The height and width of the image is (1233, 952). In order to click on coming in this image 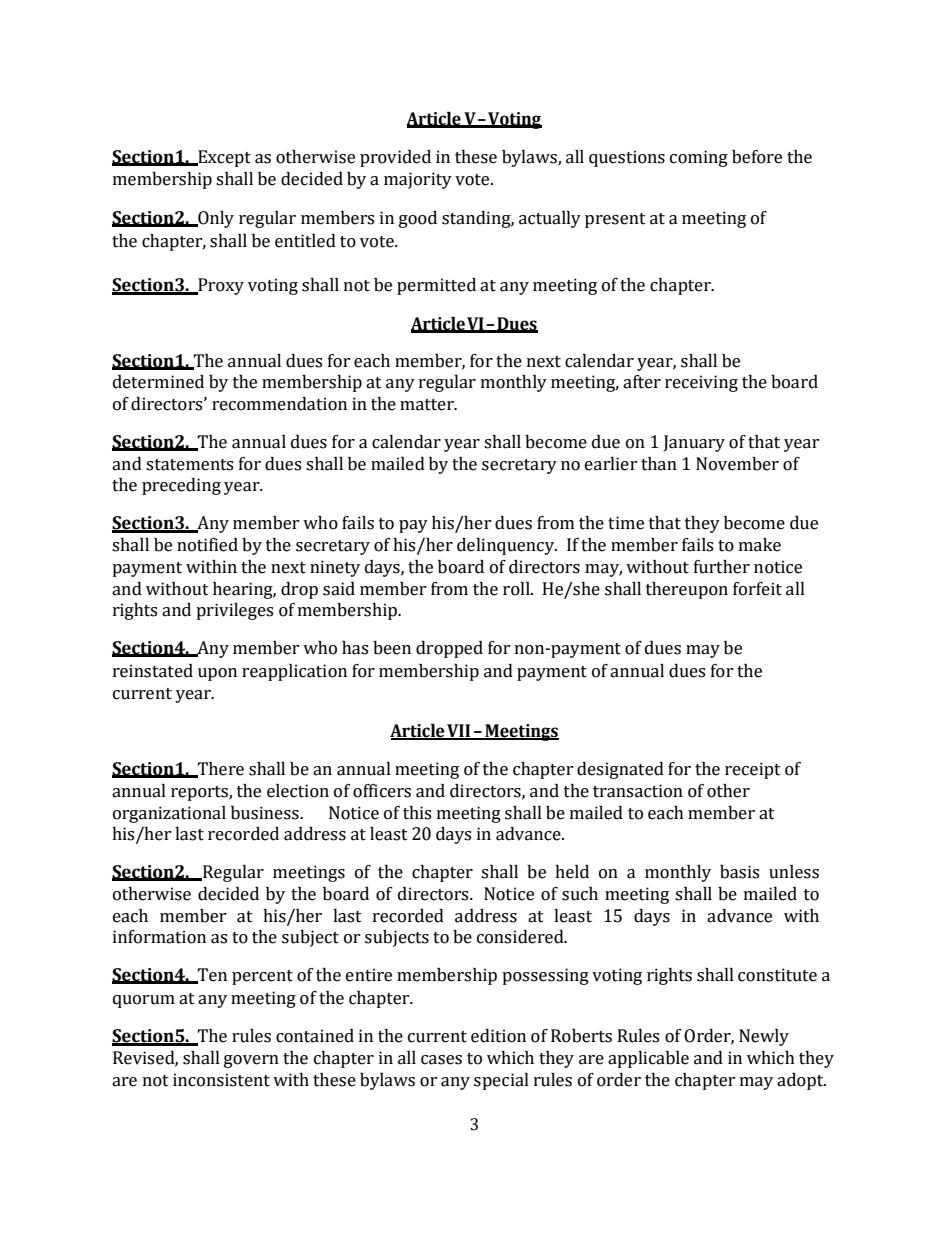, I will do `click(699, 158)`.
